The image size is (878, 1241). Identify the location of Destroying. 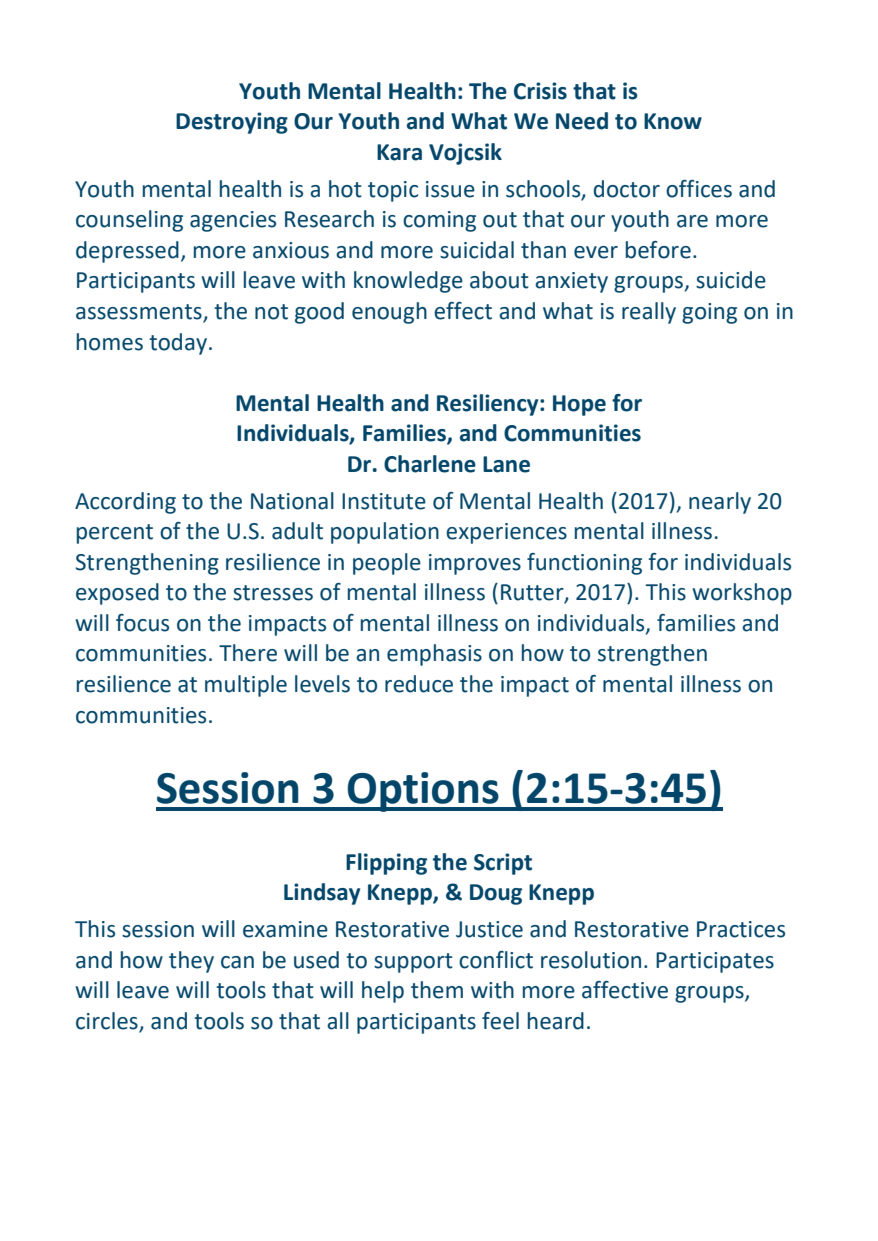
(232, 123).
